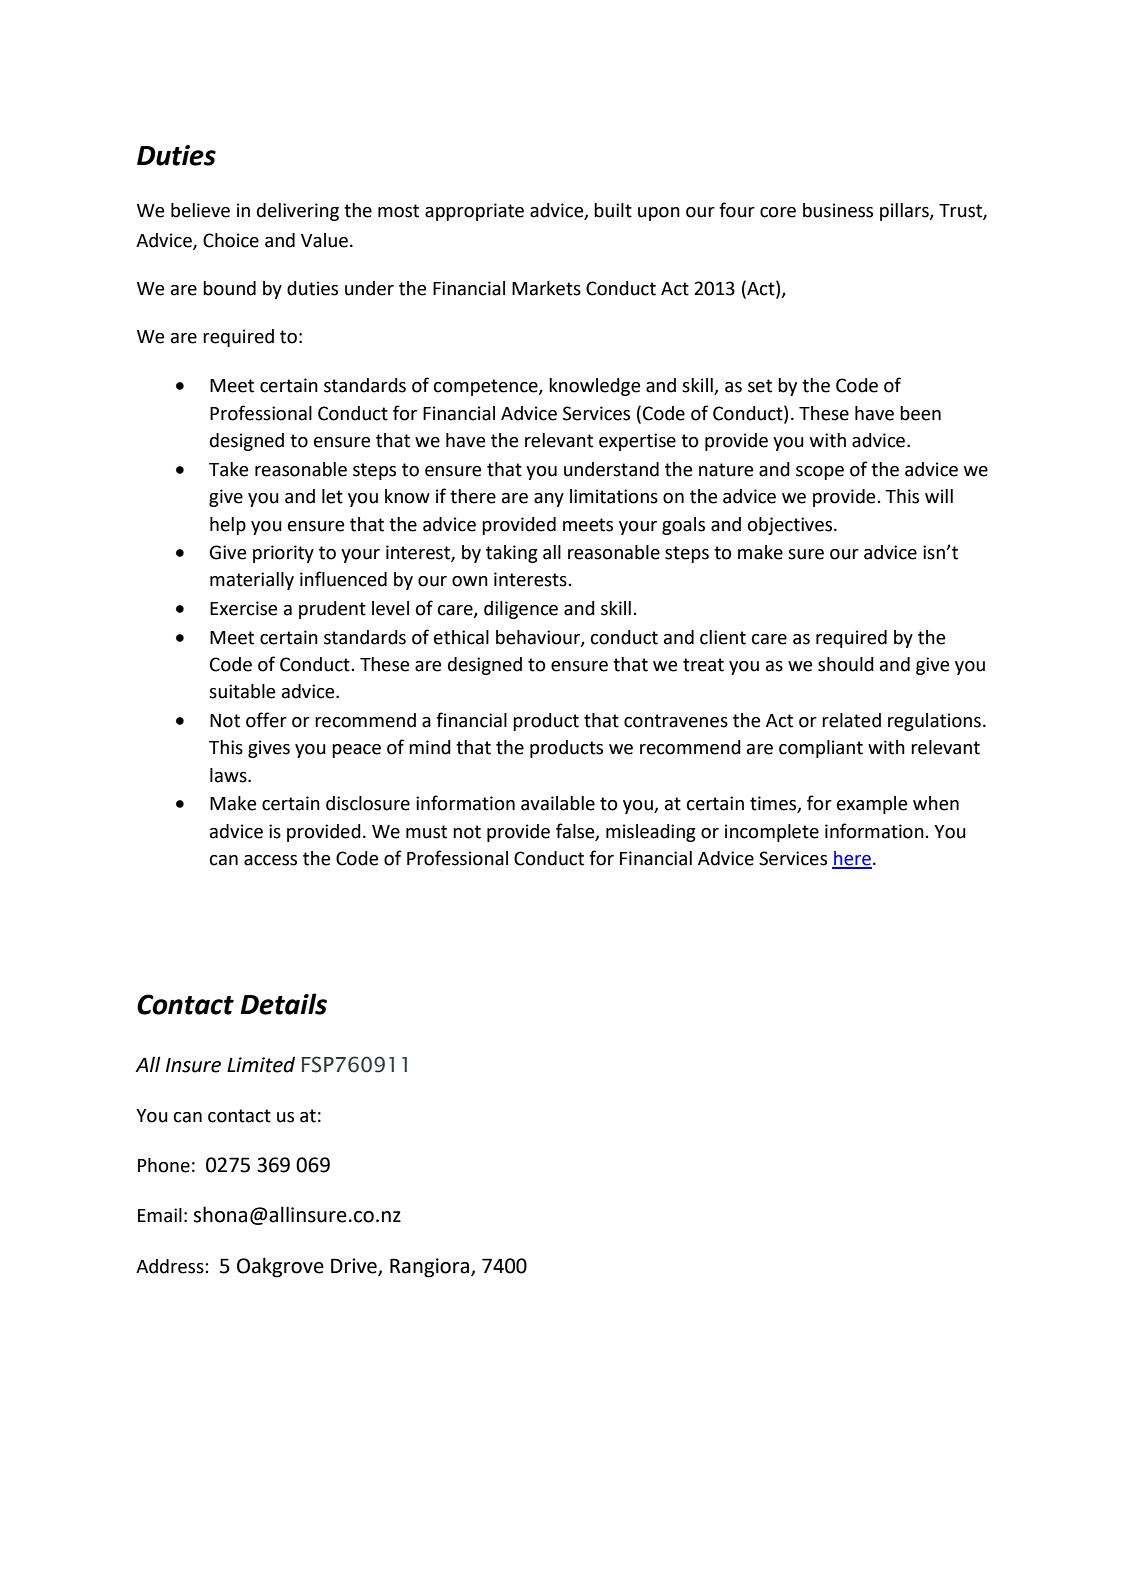 The height and width of the page is (1594, 1127). What do you see at coordinates (851, 720) in the page?
I see `related` at bounding box center [851, 720].
